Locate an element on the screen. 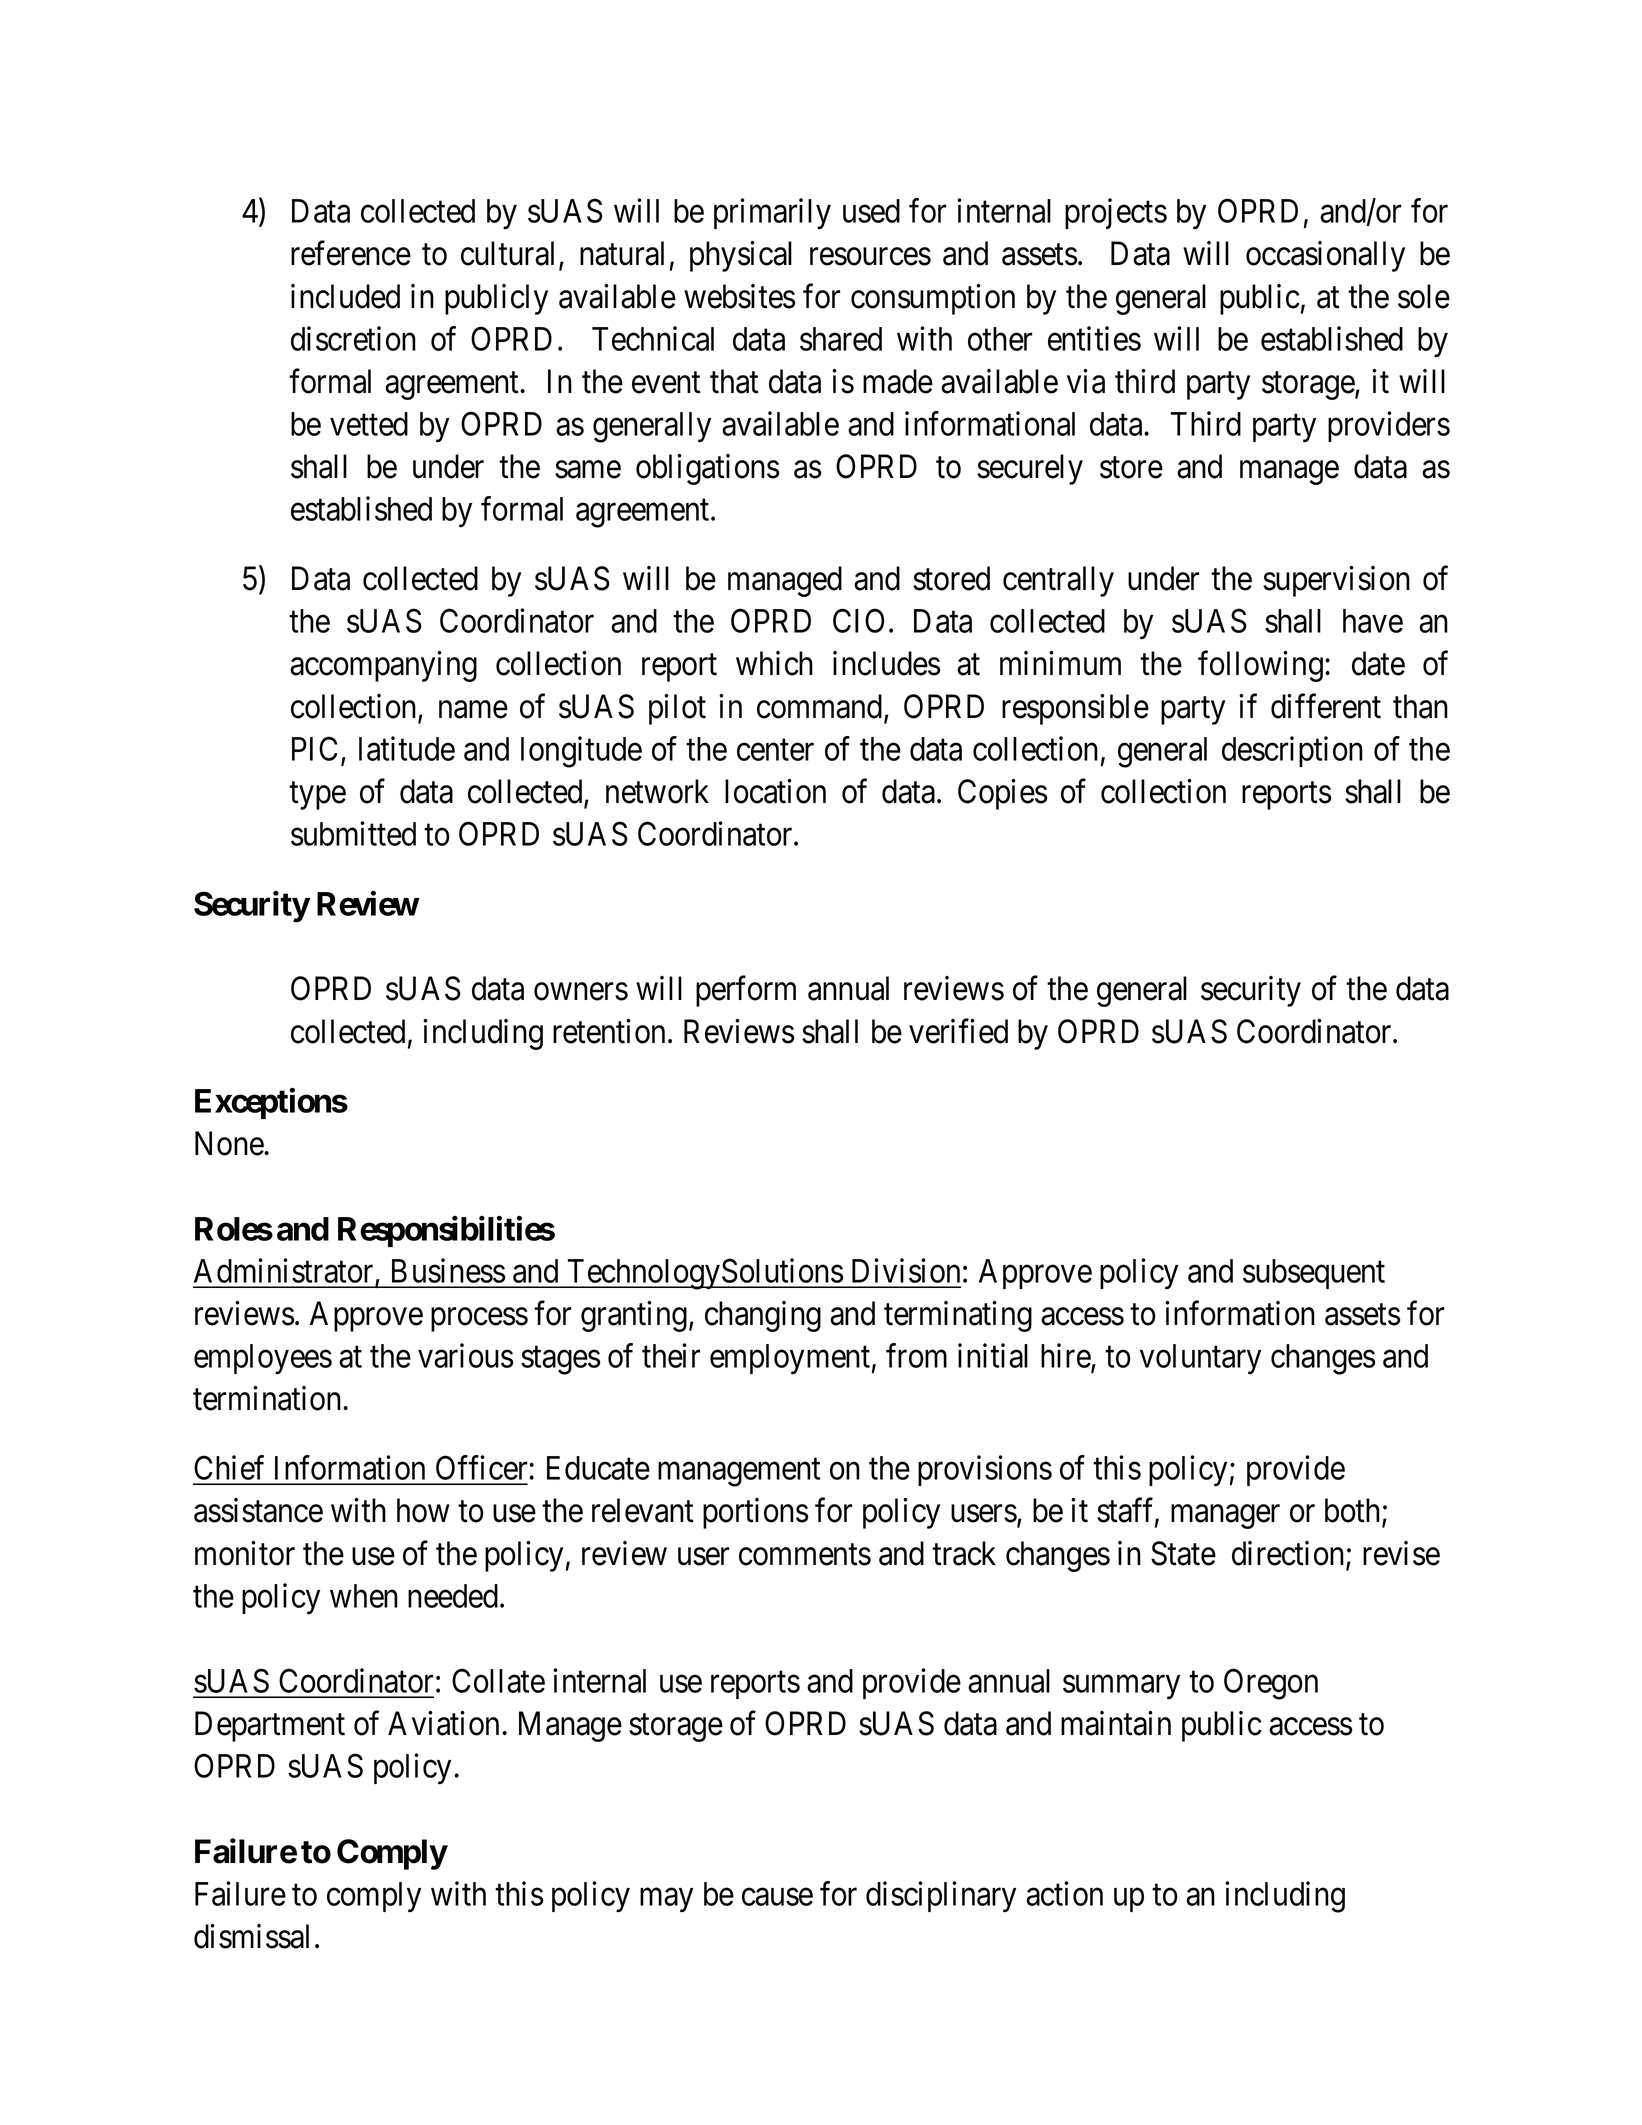  reference is located at coordinates (351, 253).
